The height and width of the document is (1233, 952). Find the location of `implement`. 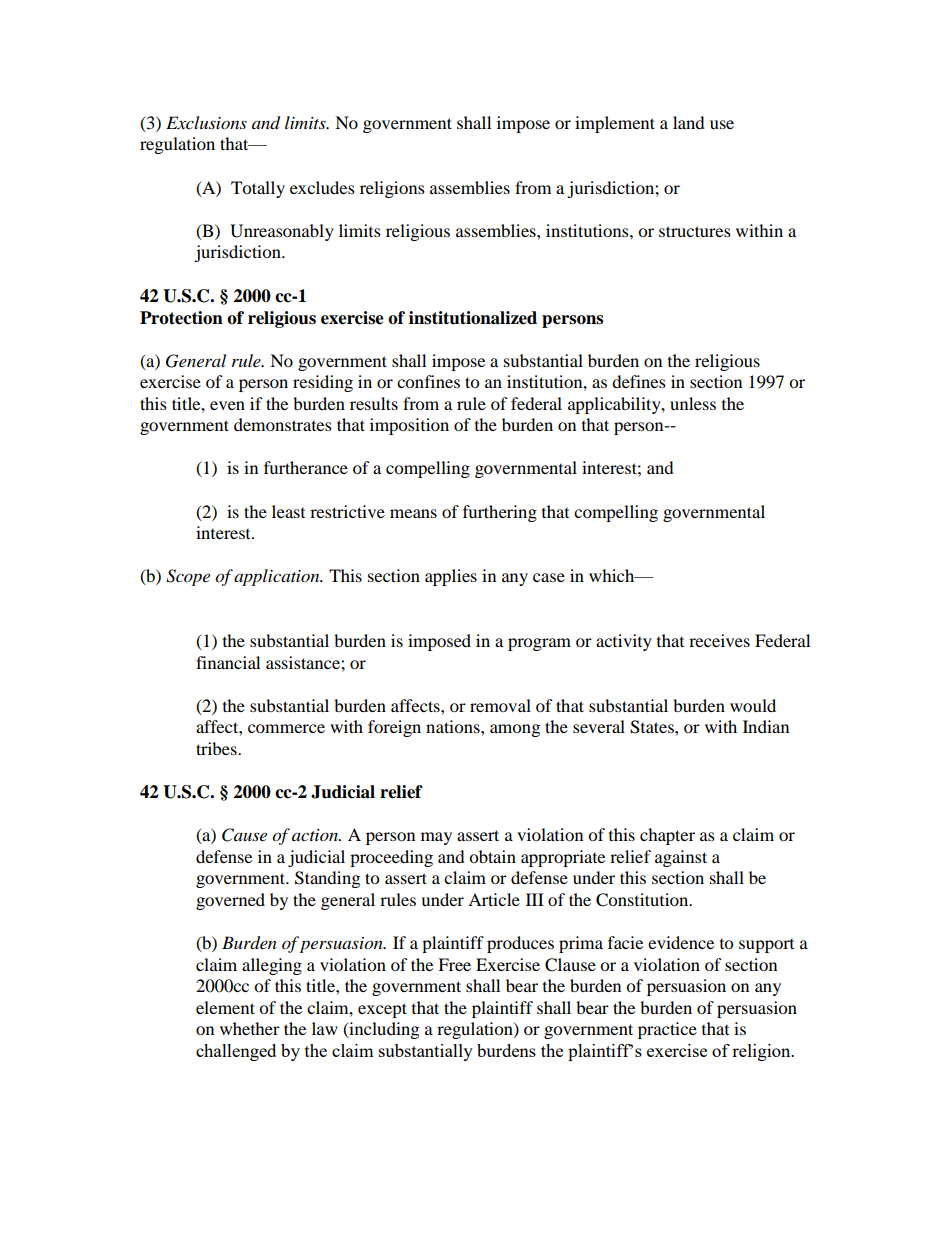

implement is located at coordinates (615, 124).
